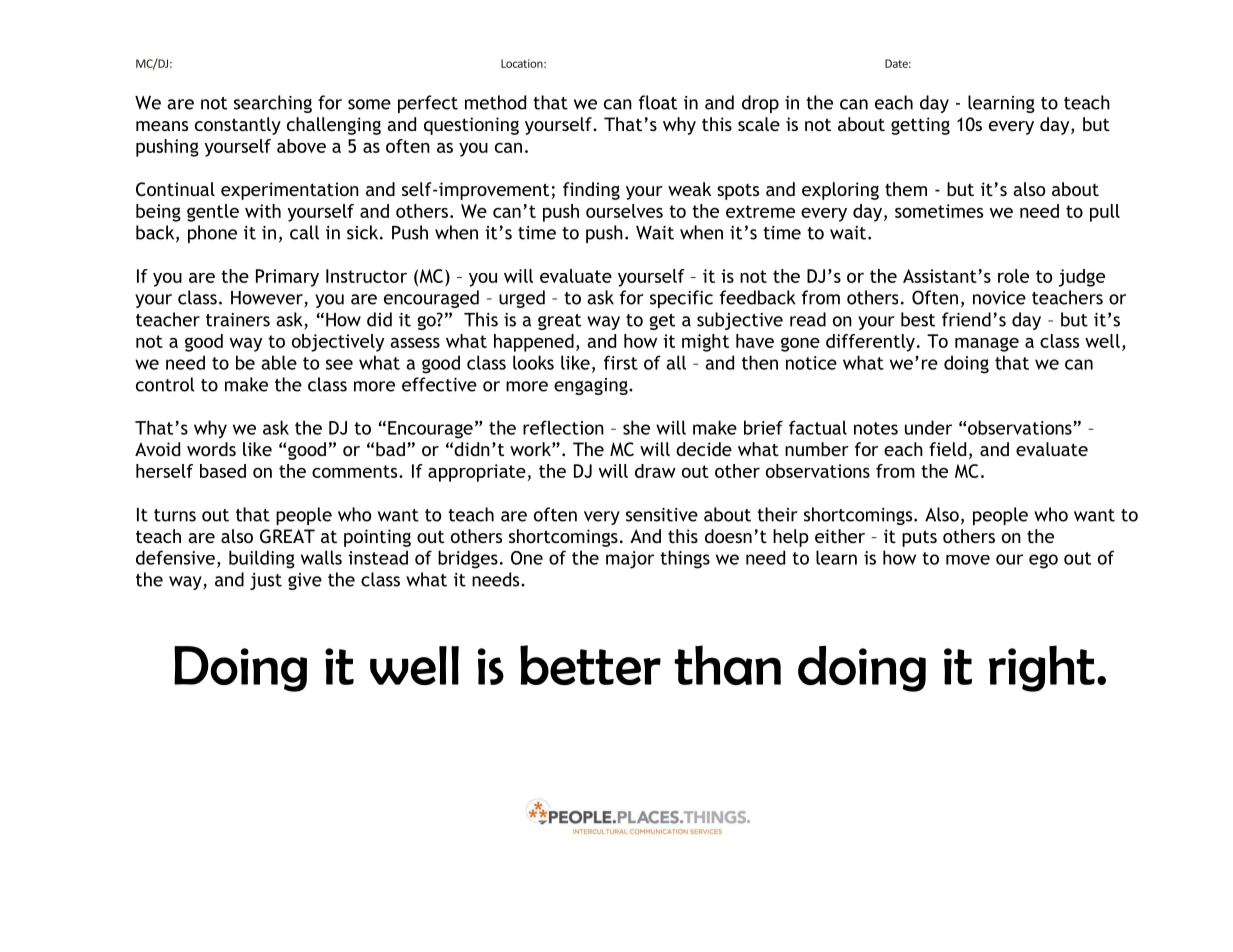 This screenshot has height=952, width=1233. What do you see at coordinates (238, 126) in the screenshot?
I see `constantly` at bounding box center [238, 126].
